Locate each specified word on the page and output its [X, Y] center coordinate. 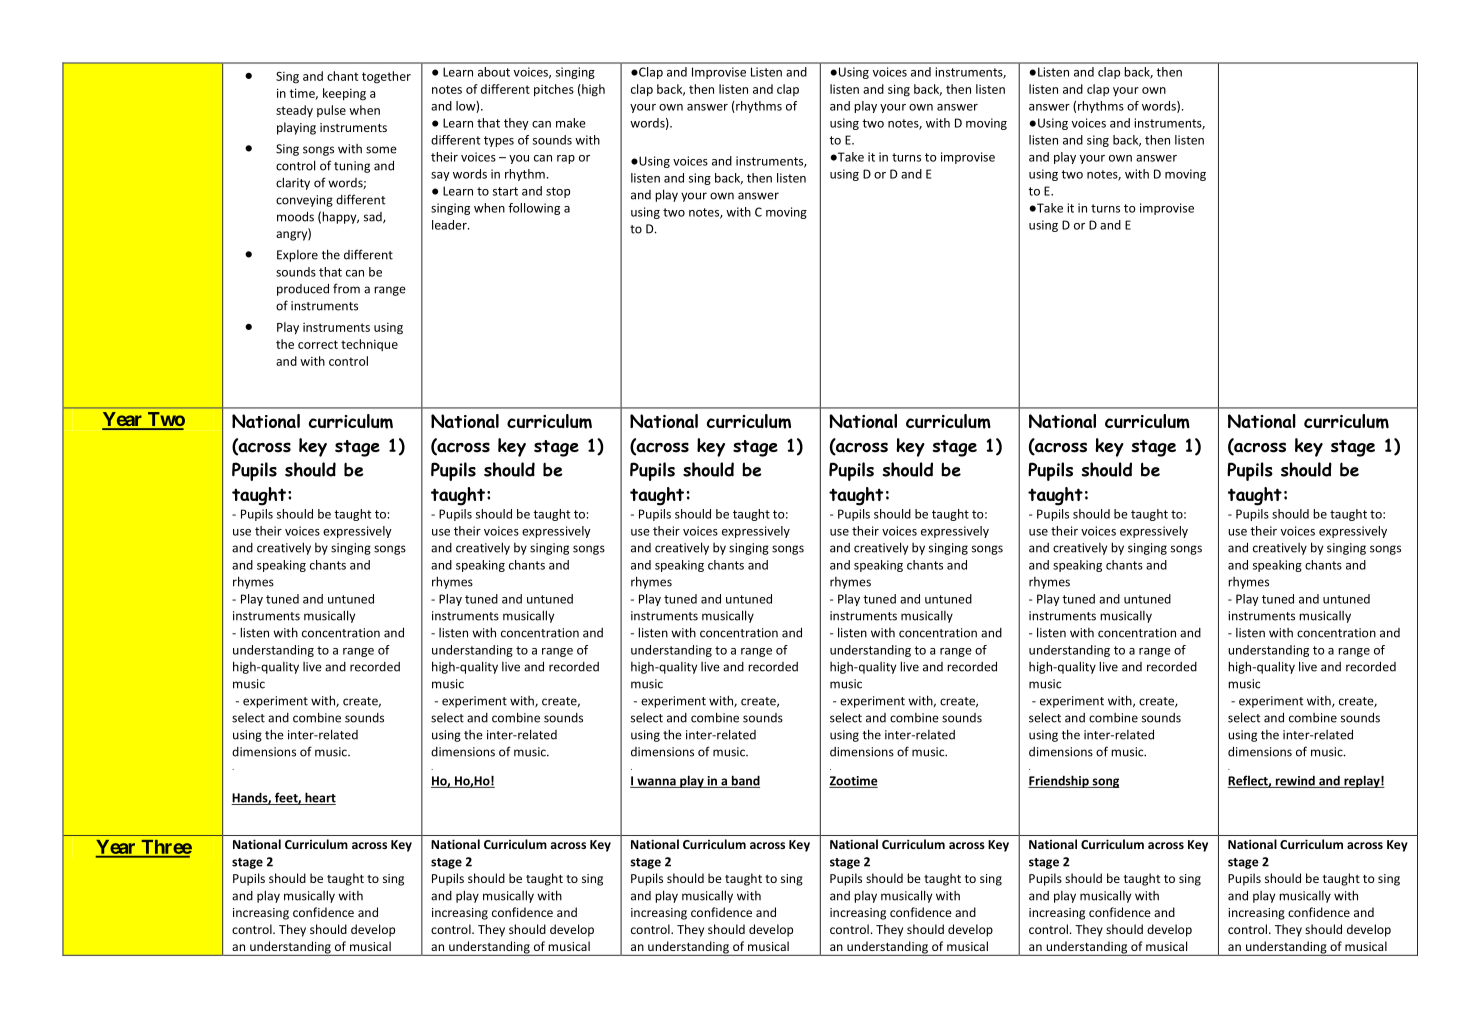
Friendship [1059, 781]
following [534, 209]
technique [369, 345]
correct [318, 344]
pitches [554, 90]
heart [319, 798]
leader [450, 225]
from [346, 288]
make [571, 123]
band [744, 781]
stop [558, 192]
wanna [656, 783]
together [386, 77]
